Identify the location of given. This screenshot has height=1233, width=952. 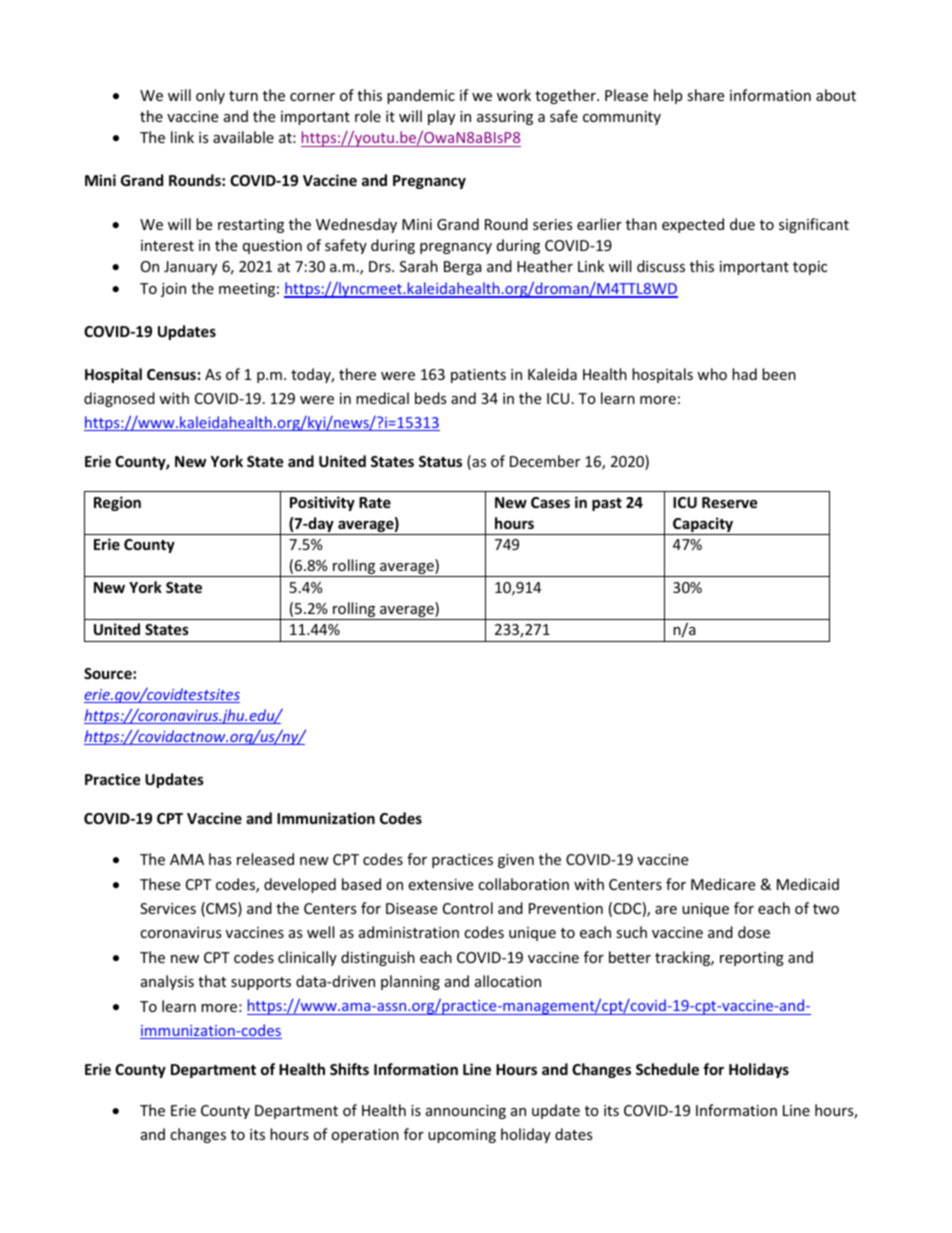
(516, 861).
